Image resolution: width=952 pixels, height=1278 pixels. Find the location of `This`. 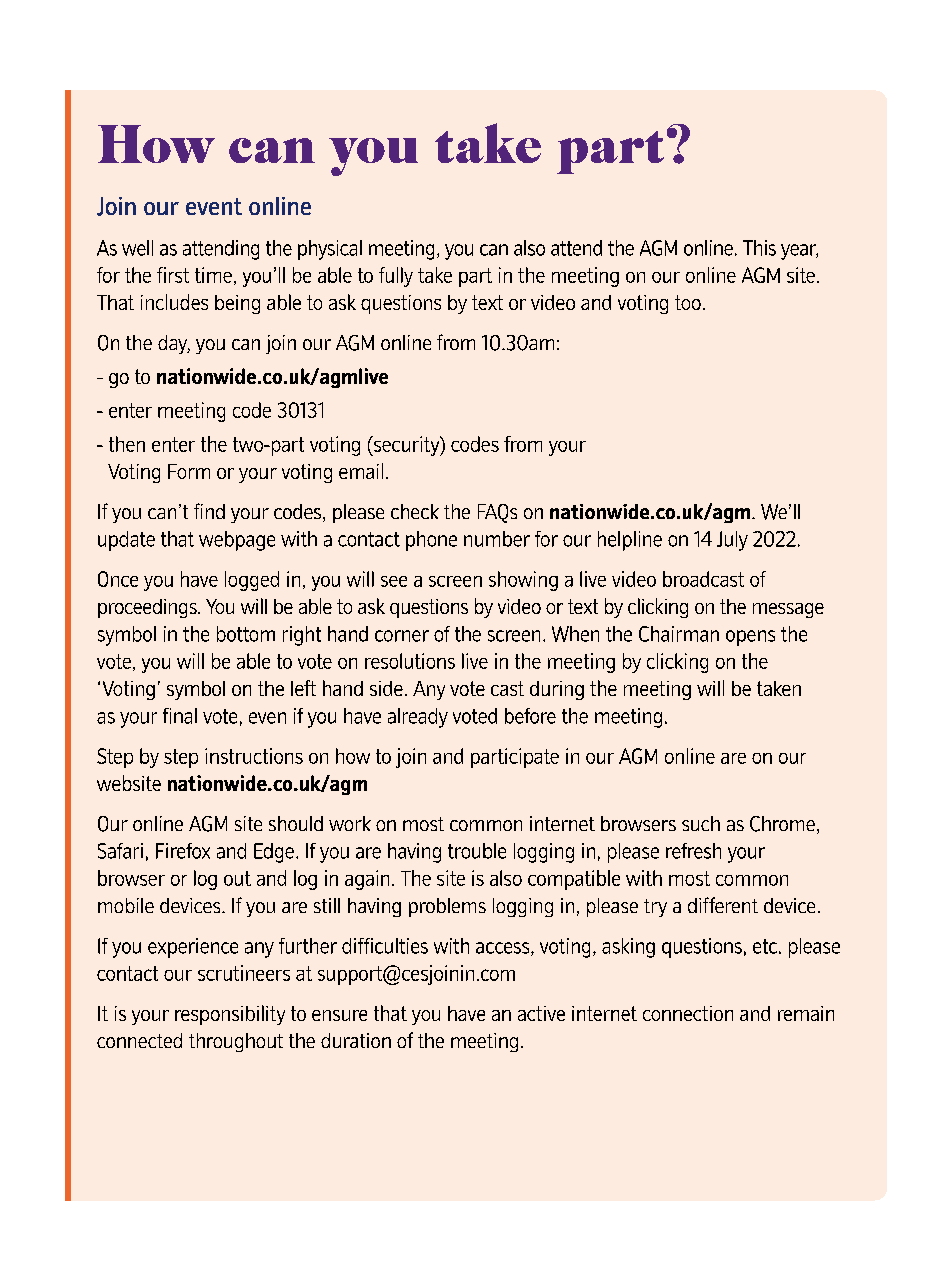

This is located at coordinates (759, 248).
